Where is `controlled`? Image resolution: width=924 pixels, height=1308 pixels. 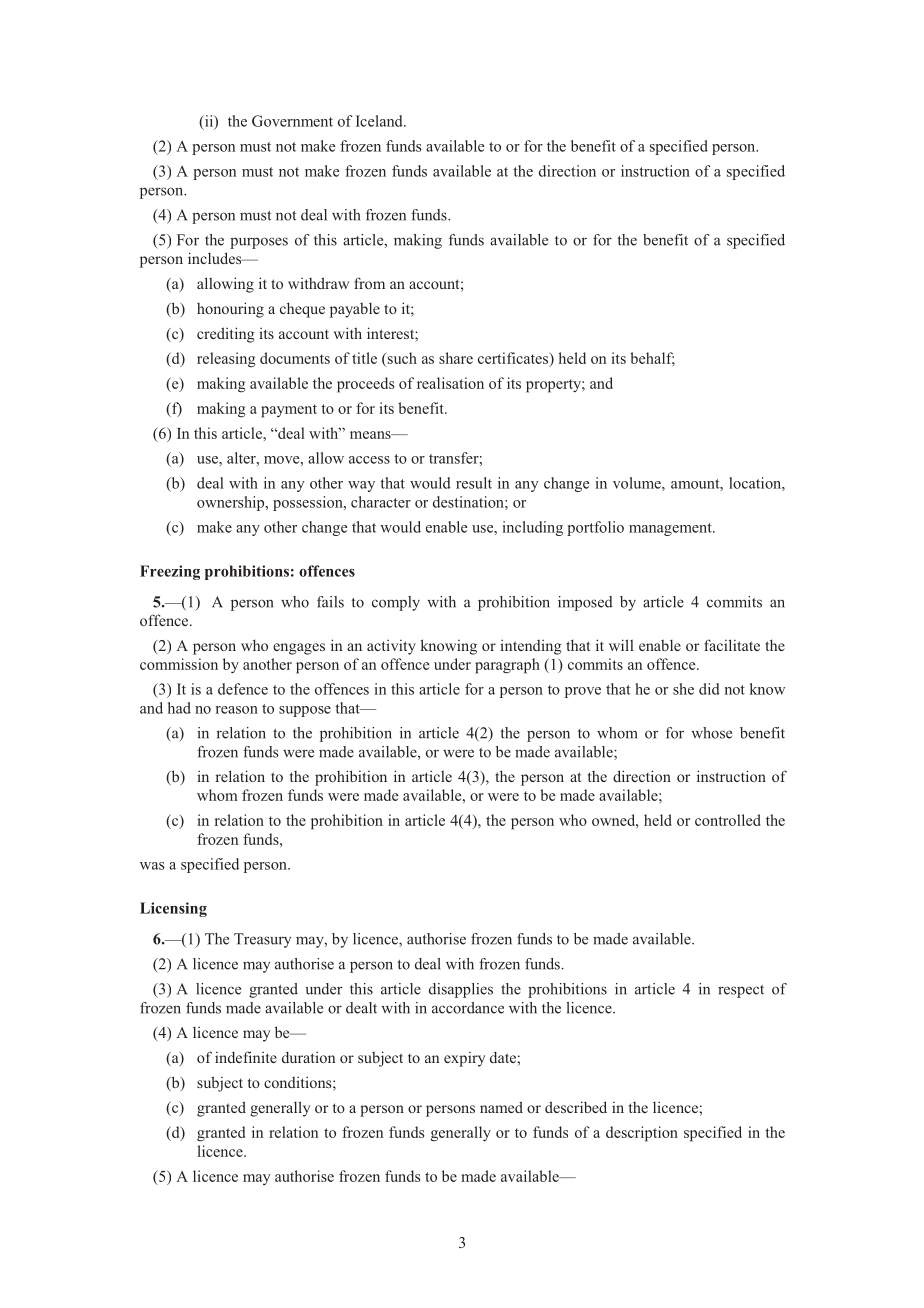
controlled is located at coordinates (728, 820).
